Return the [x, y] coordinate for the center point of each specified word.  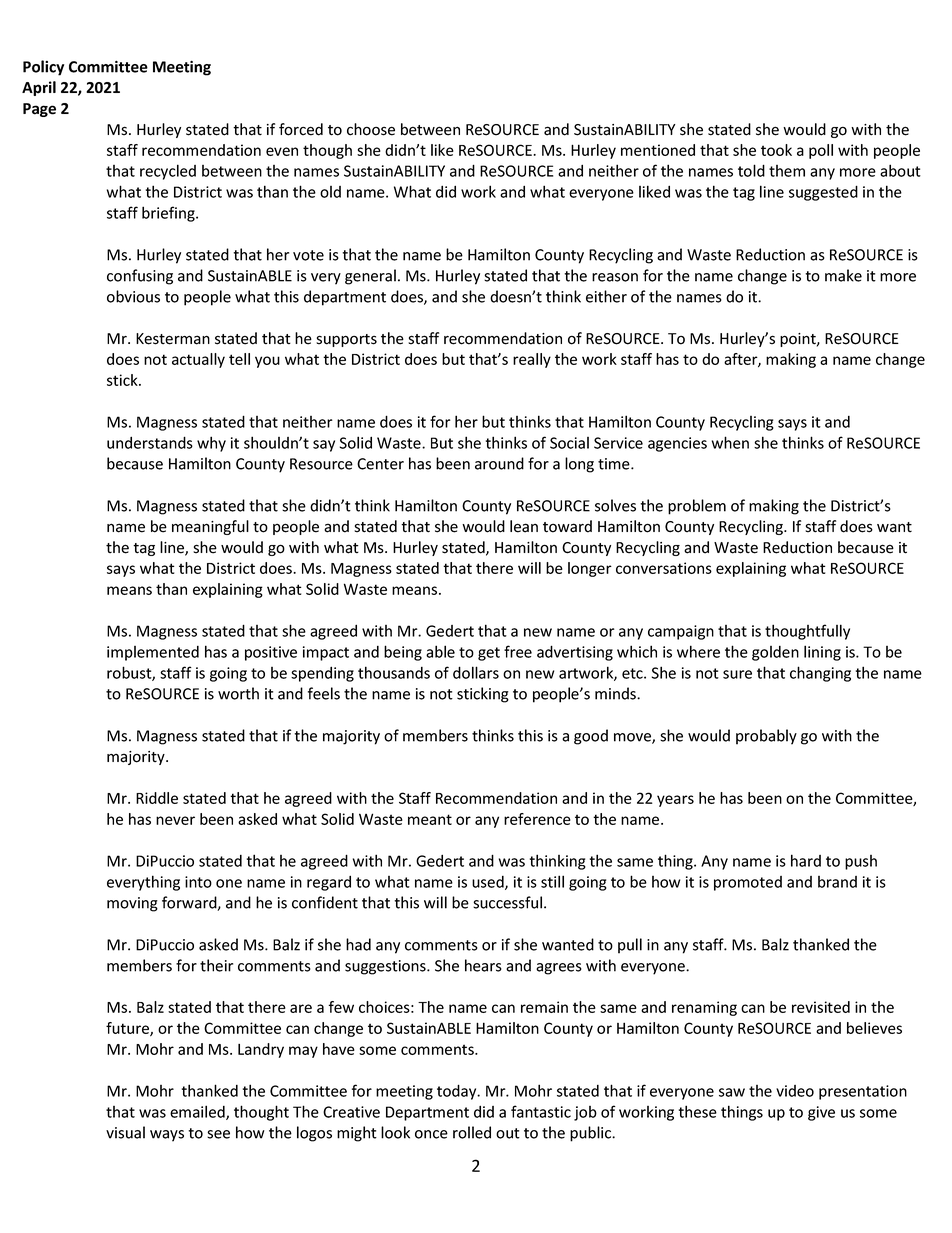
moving [132, 904]
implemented [153, 653]
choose [371, 129]
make [843, 275]
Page [39, 110]
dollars [476, 672]
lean [524, 526]
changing [820, 674]
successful [507, 902]
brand [837, 882]
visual [125, 1132]
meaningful [210, 527]
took [776, 150]
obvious [133, 296]
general [370, 277]
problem [697, 507]
